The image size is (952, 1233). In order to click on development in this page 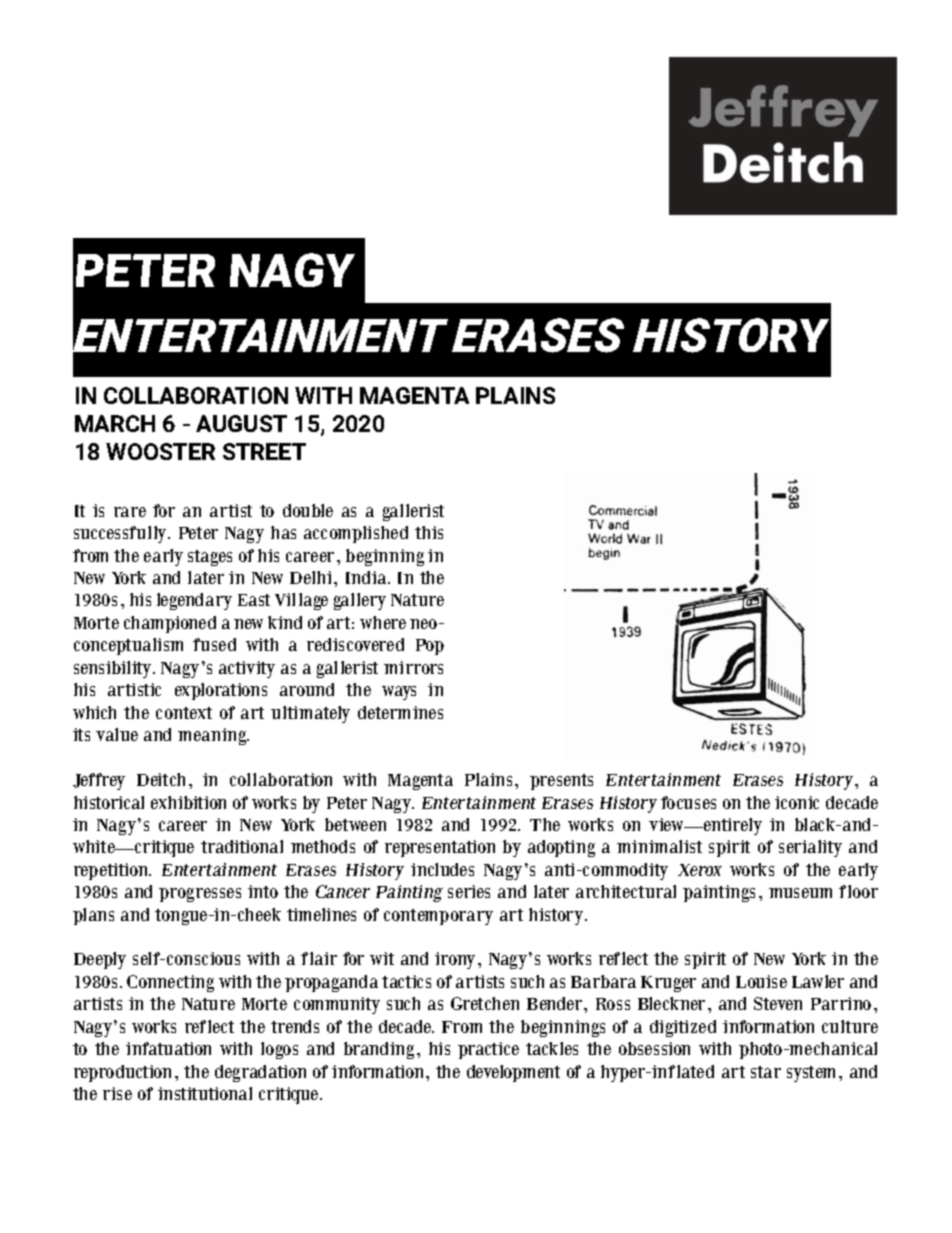, I will do `click(513, 1073)`.
